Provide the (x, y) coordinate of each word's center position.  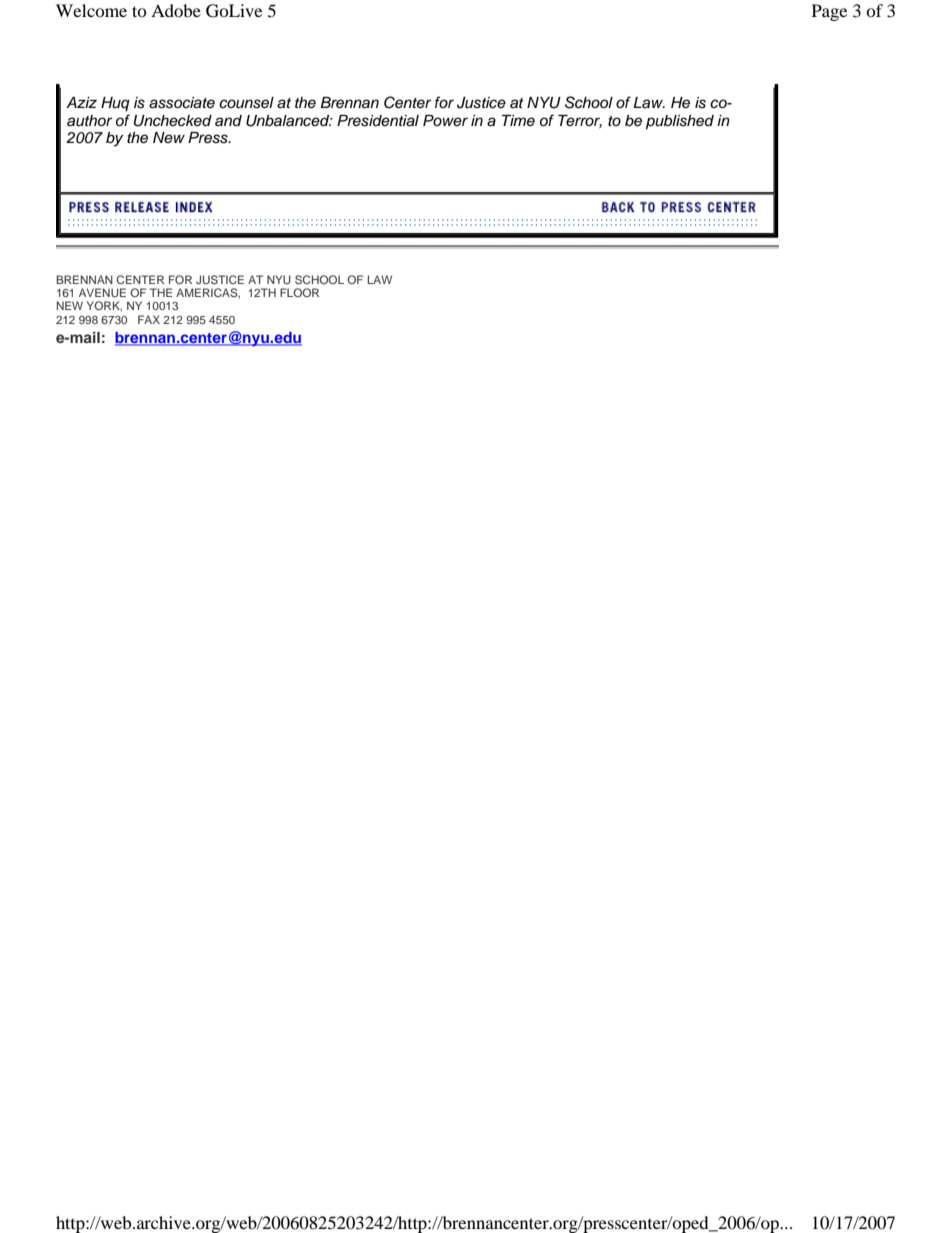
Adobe (176, 10)
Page (829, 12)
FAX (149, 319)
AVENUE (102, 292)
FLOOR (299, 292)
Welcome (91, 10)
